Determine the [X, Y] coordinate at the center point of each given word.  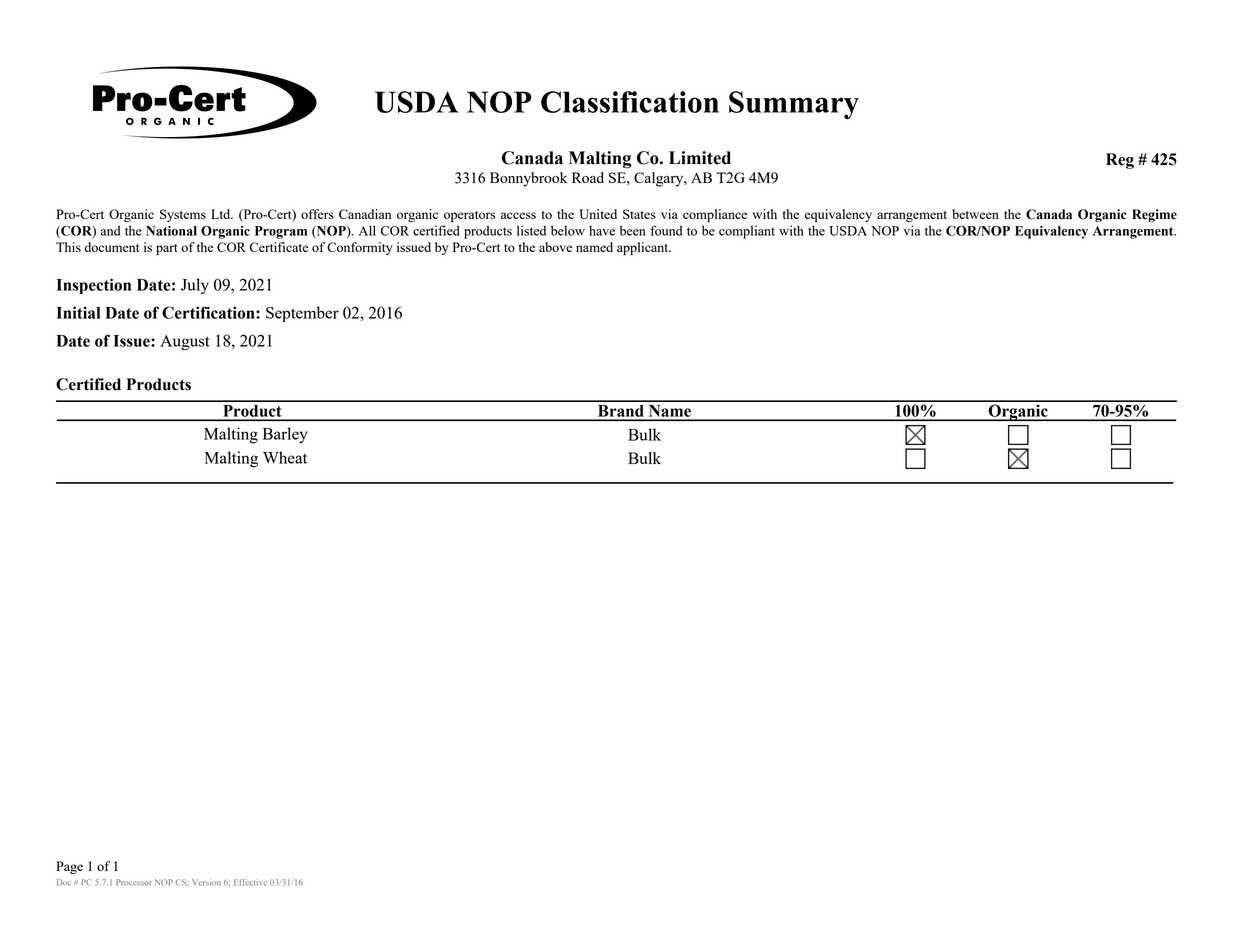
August [185, 342]
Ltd [222, 214]
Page [69, 867]
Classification [630, 102]
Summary [794, 105]
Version [206, 882]
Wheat [285, 457]
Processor [134, 882]
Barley [285, 435]
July [195, 286]
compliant [747, 232]
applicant [644, 248]
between [975, 214]
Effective [250, 882]
